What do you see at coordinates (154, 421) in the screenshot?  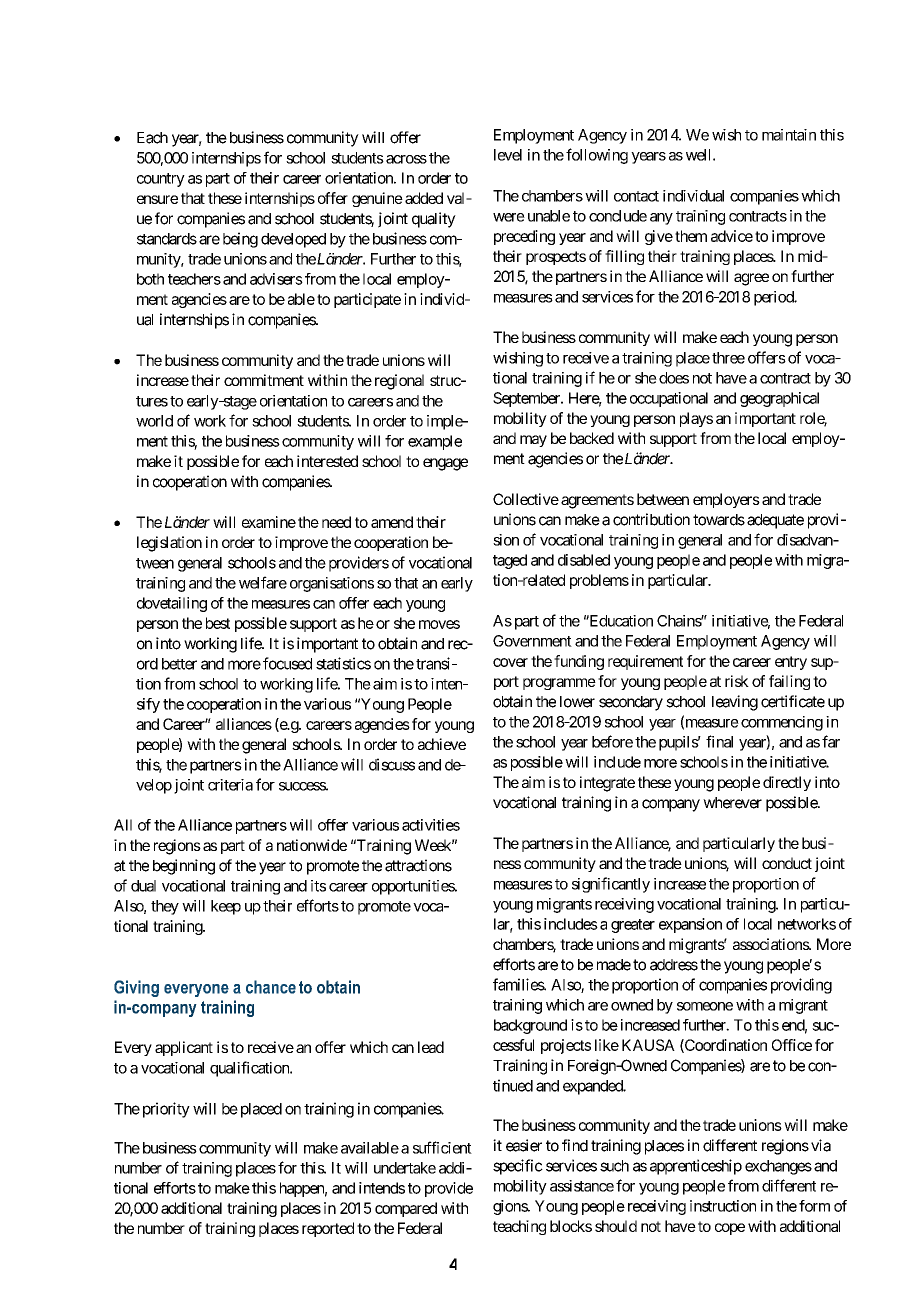 I see `world` at bounding box center [154, 421].
